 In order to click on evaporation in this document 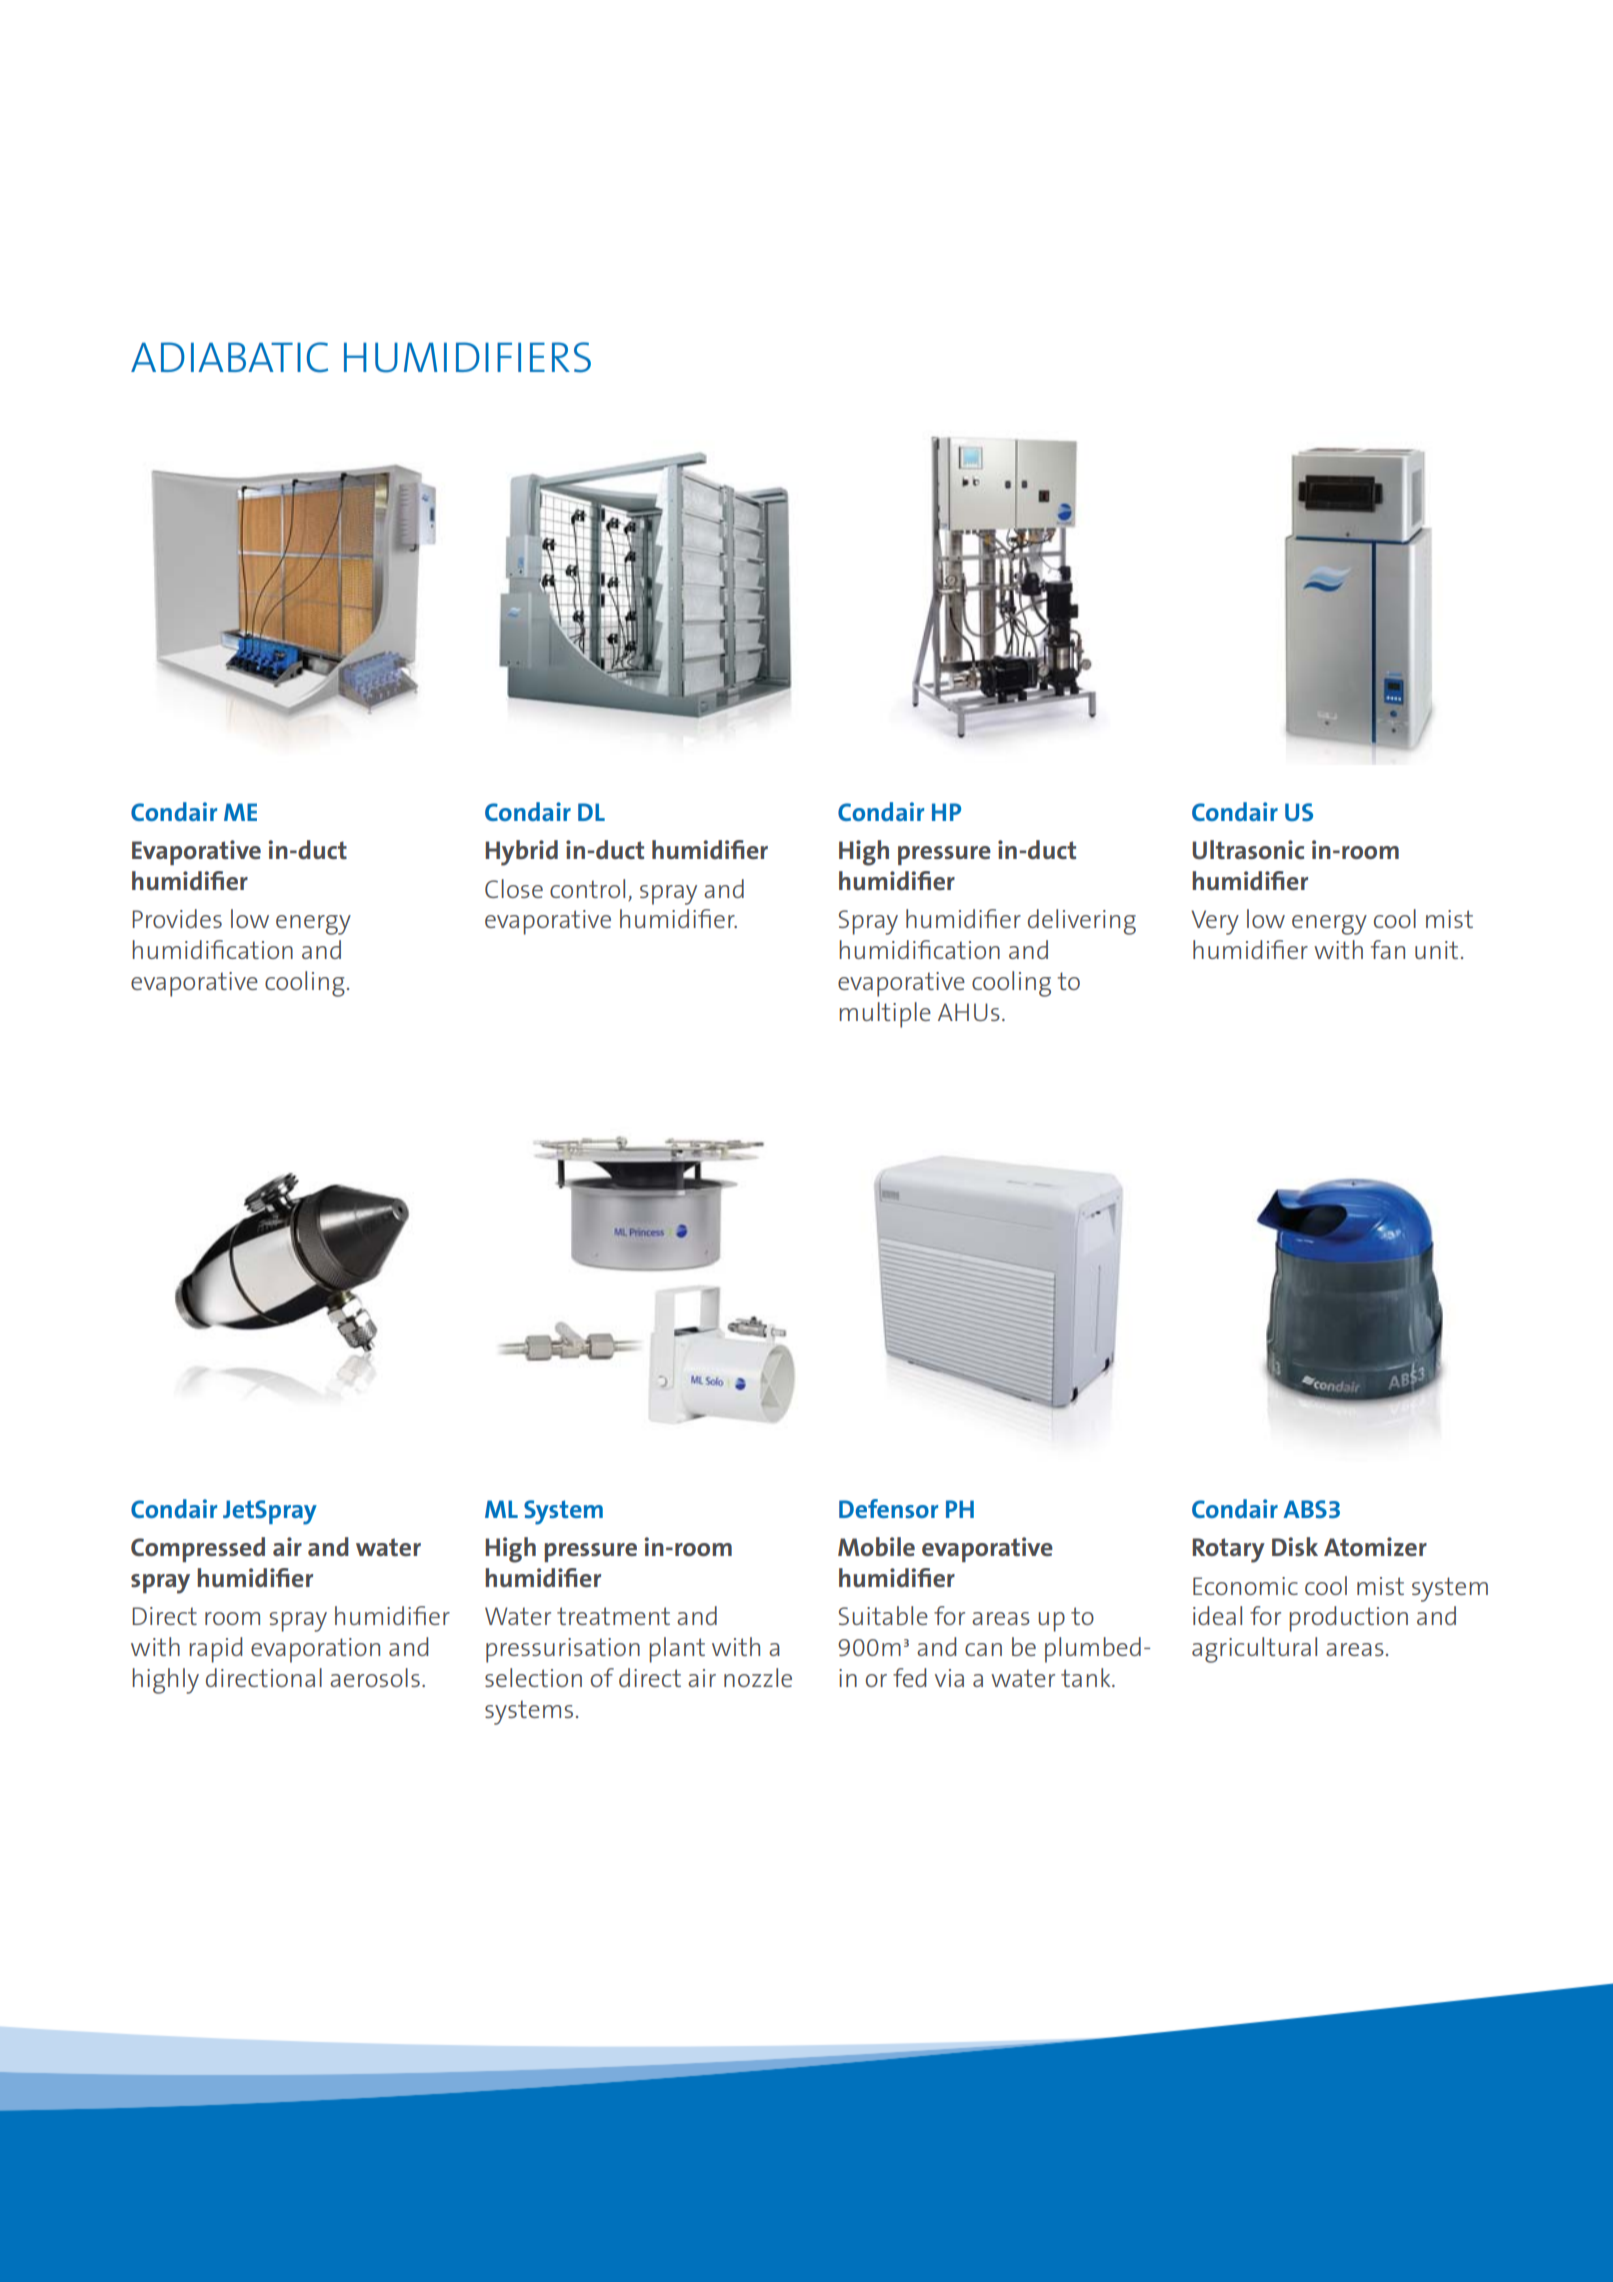, I will do `click(315, 1650)`.
